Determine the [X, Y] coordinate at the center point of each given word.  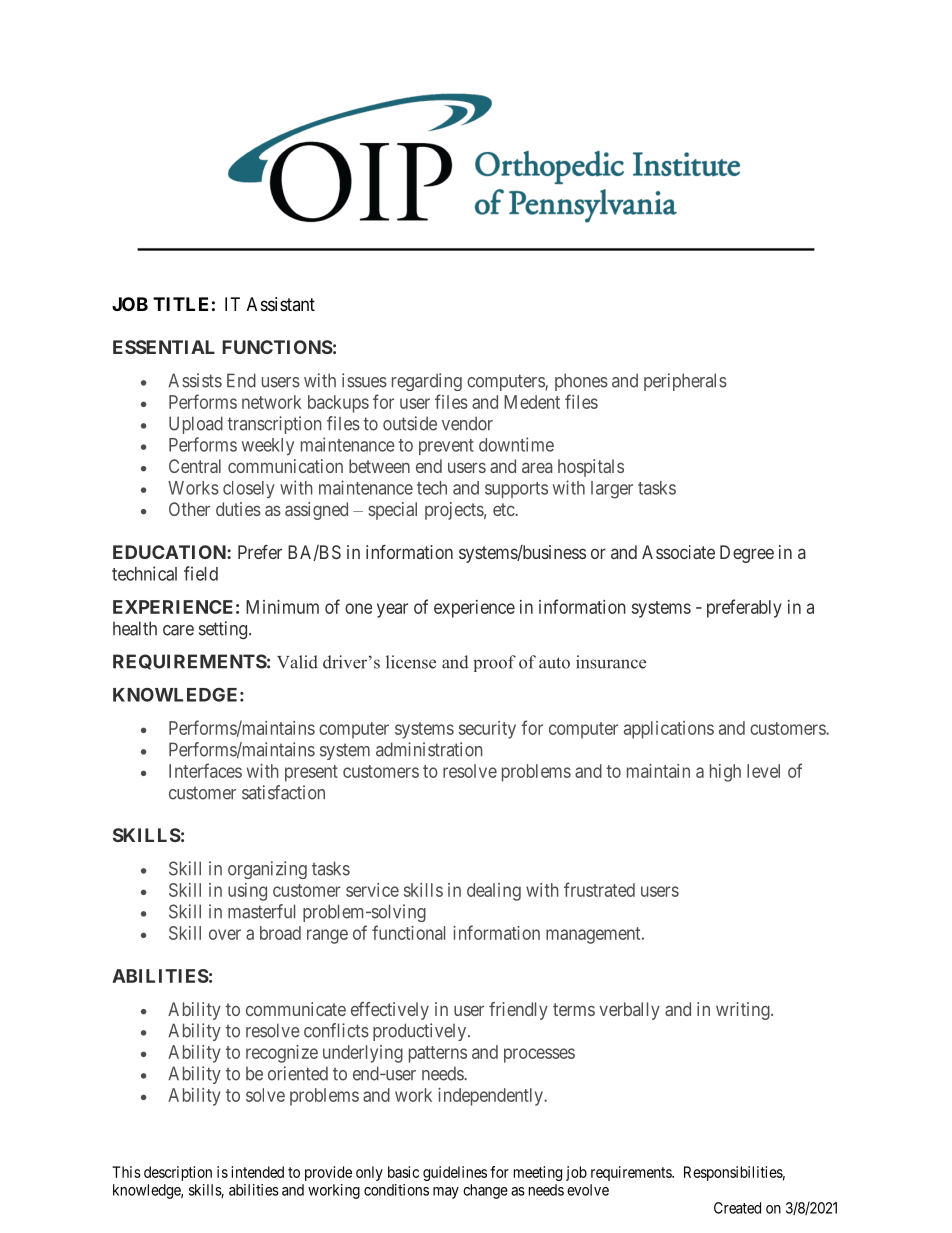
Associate [678, 552]
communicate [296, 1009]
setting [224, 630]
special [392, 511]
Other [189, 509]
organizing [267, 870]
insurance [611, 662]
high [725, 773]
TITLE [180, 304]
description [178, 1173]
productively [421, 1032]
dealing [494, 892]
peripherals [685, 382]
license [411, 662]
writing [744, 1011]
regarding [427, 382]
